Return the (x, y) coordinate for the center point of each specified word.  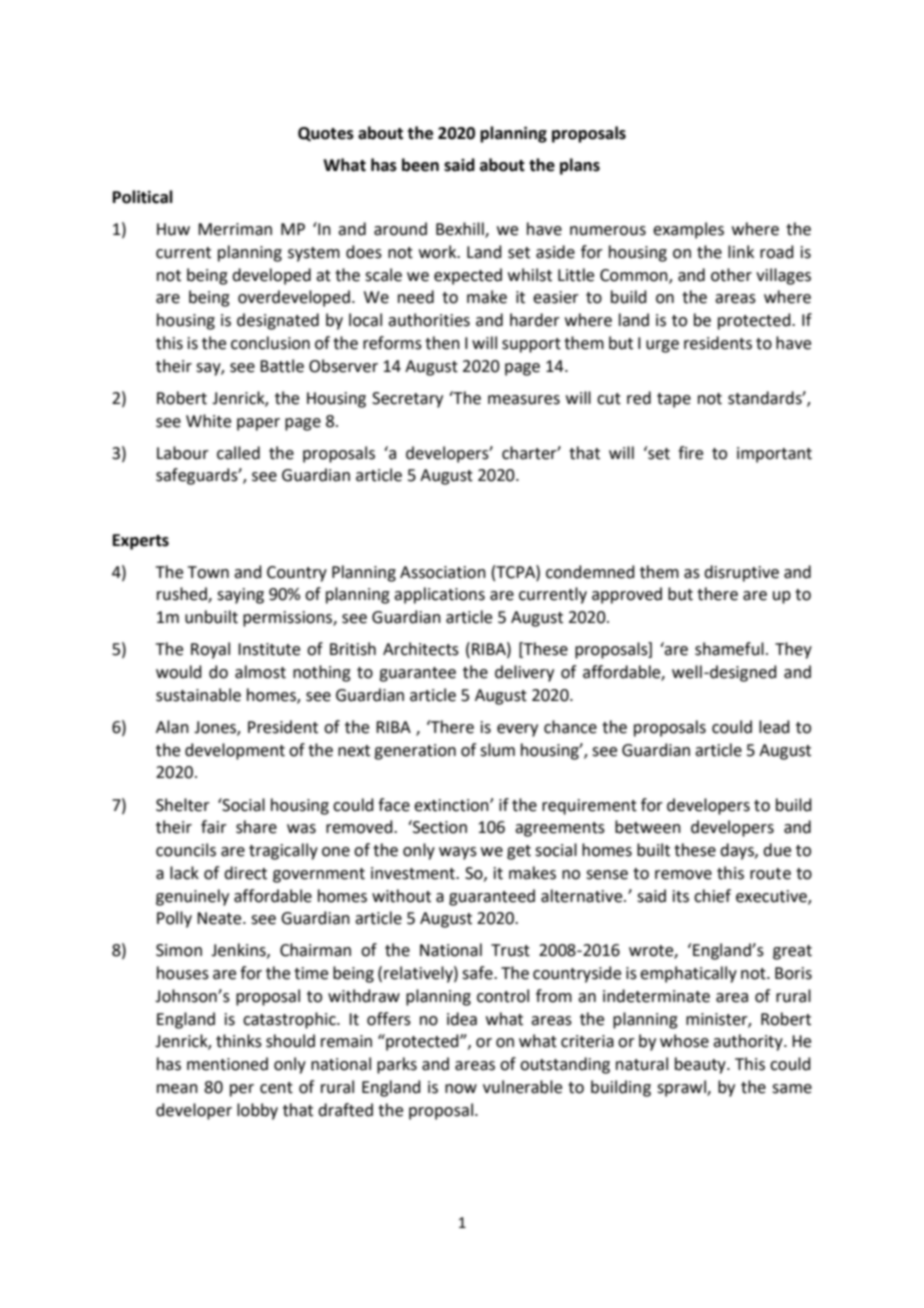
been (420, 165)
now (461, 1089)
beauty (701, 1065)
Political (143, 197)
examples (688, 230)
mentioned (227, 1064)
